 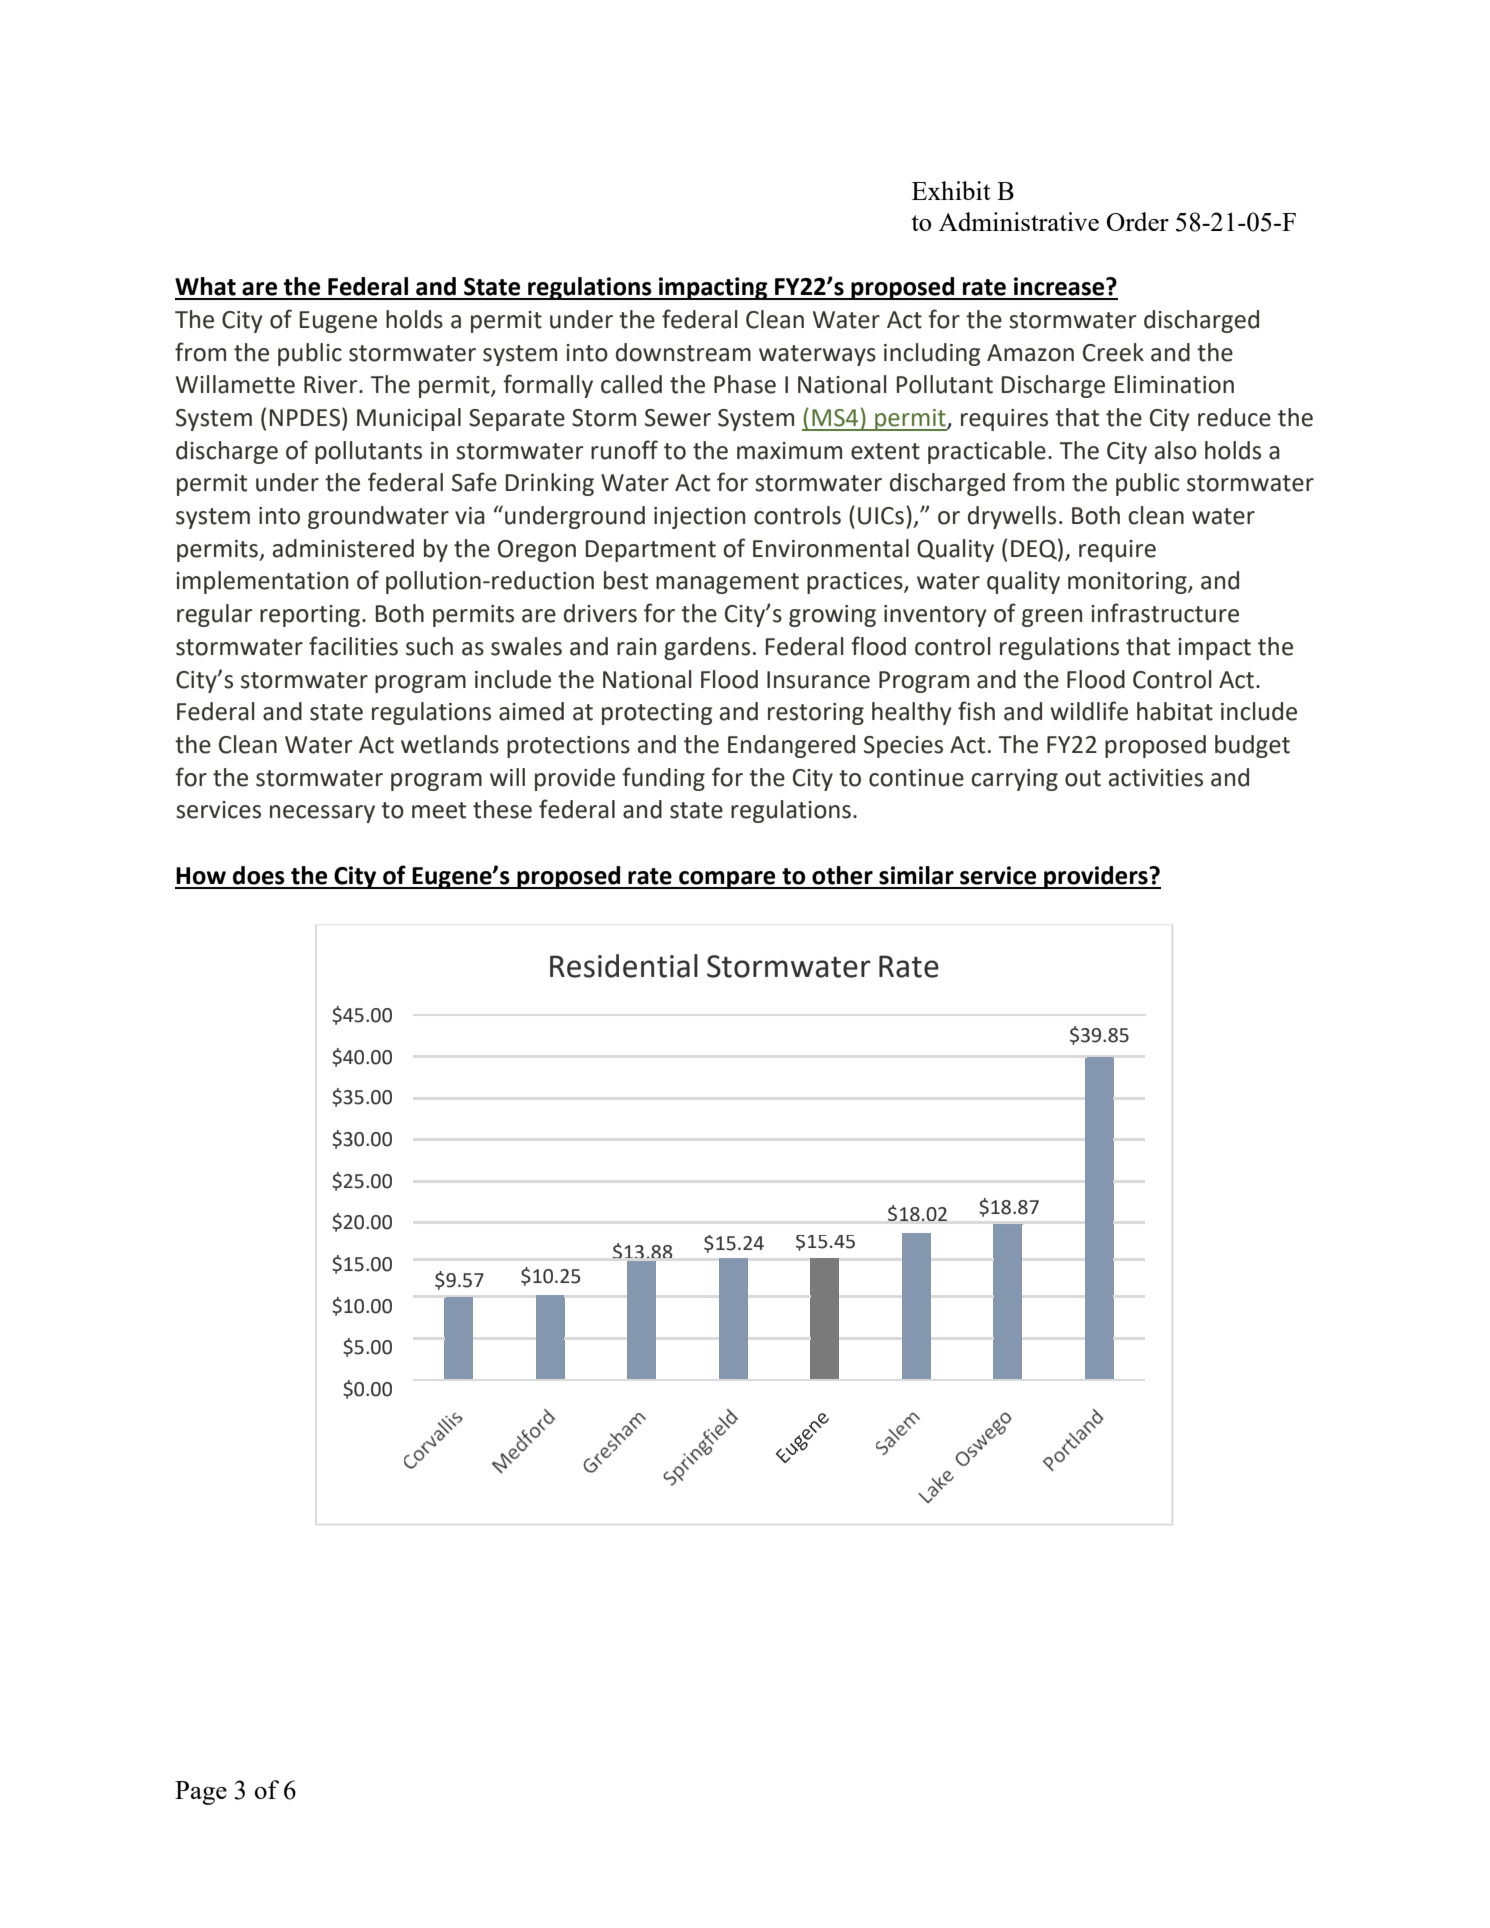 I want to click on Order, so click(x=1138, y=221).
